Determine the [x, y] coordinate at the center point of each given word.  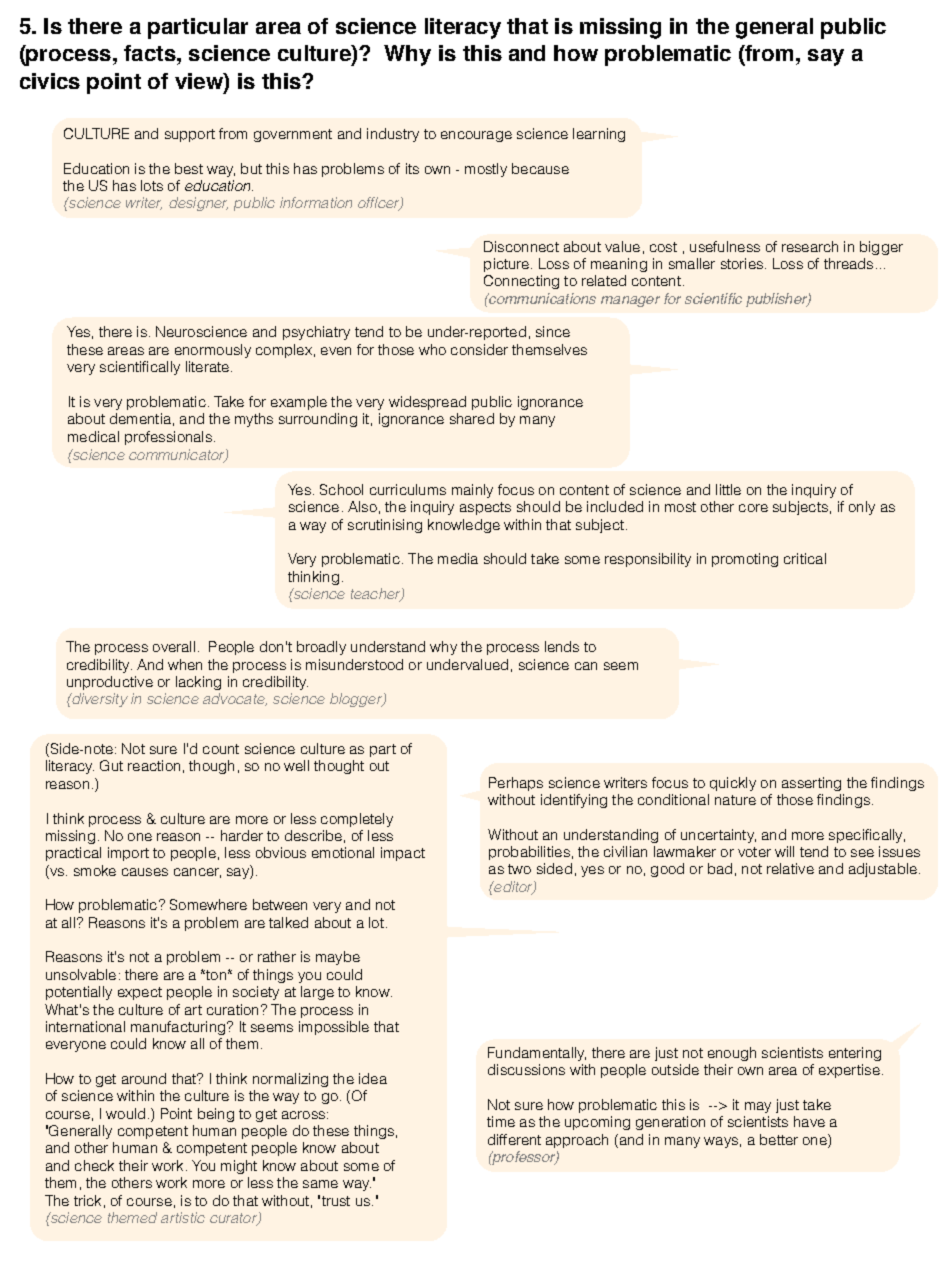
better [779, 1139]
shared [472, 418]
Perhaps [516, 784]
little [728, 489]
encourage [476, 136]
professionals [168, 438]
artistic [183, 1217]
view [200, 82]
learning [599, 135]
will [784, 851]
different [514, 1139]
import [128, 854]
